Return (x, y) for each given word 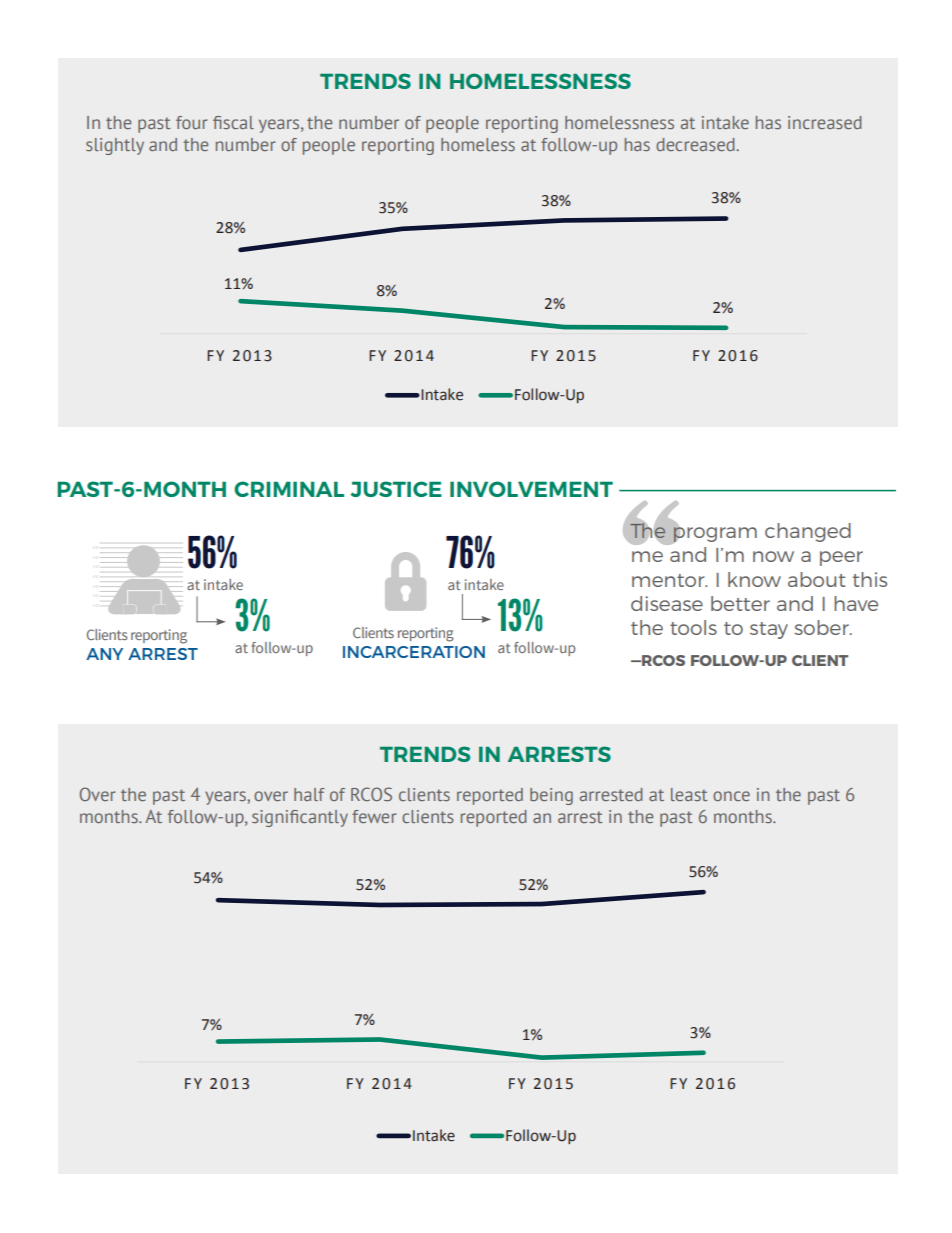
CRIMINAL (289, 489)
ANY (104, 654)
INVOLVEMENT (531, 489)
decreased (696, 144)
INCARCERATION (414, 652)
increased (825, 122)
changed (808, 532)
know (754, 579)
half (309, 794)
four (191, 122)
